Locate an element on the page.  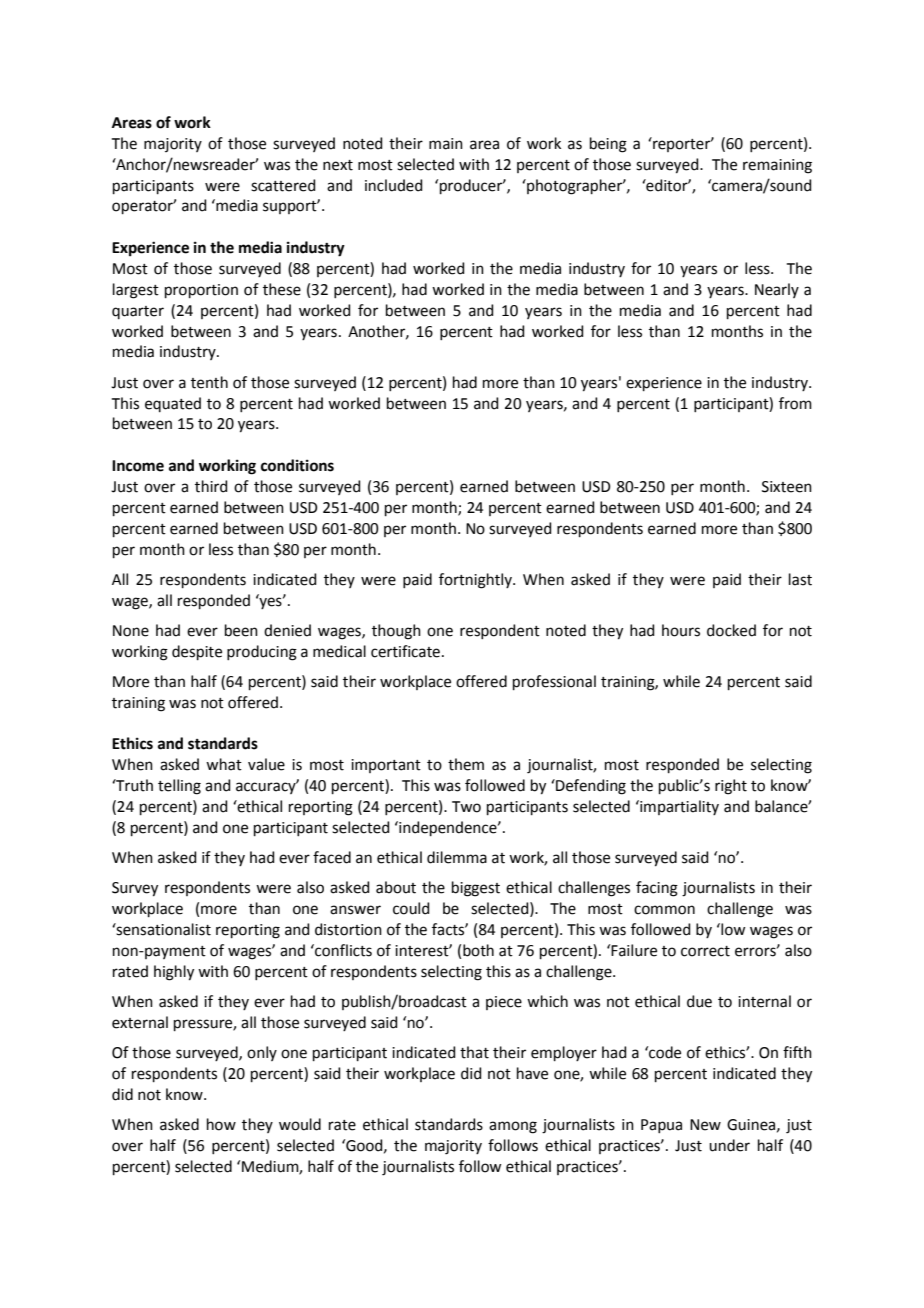
biggest is located at coordinates (476, 889).
